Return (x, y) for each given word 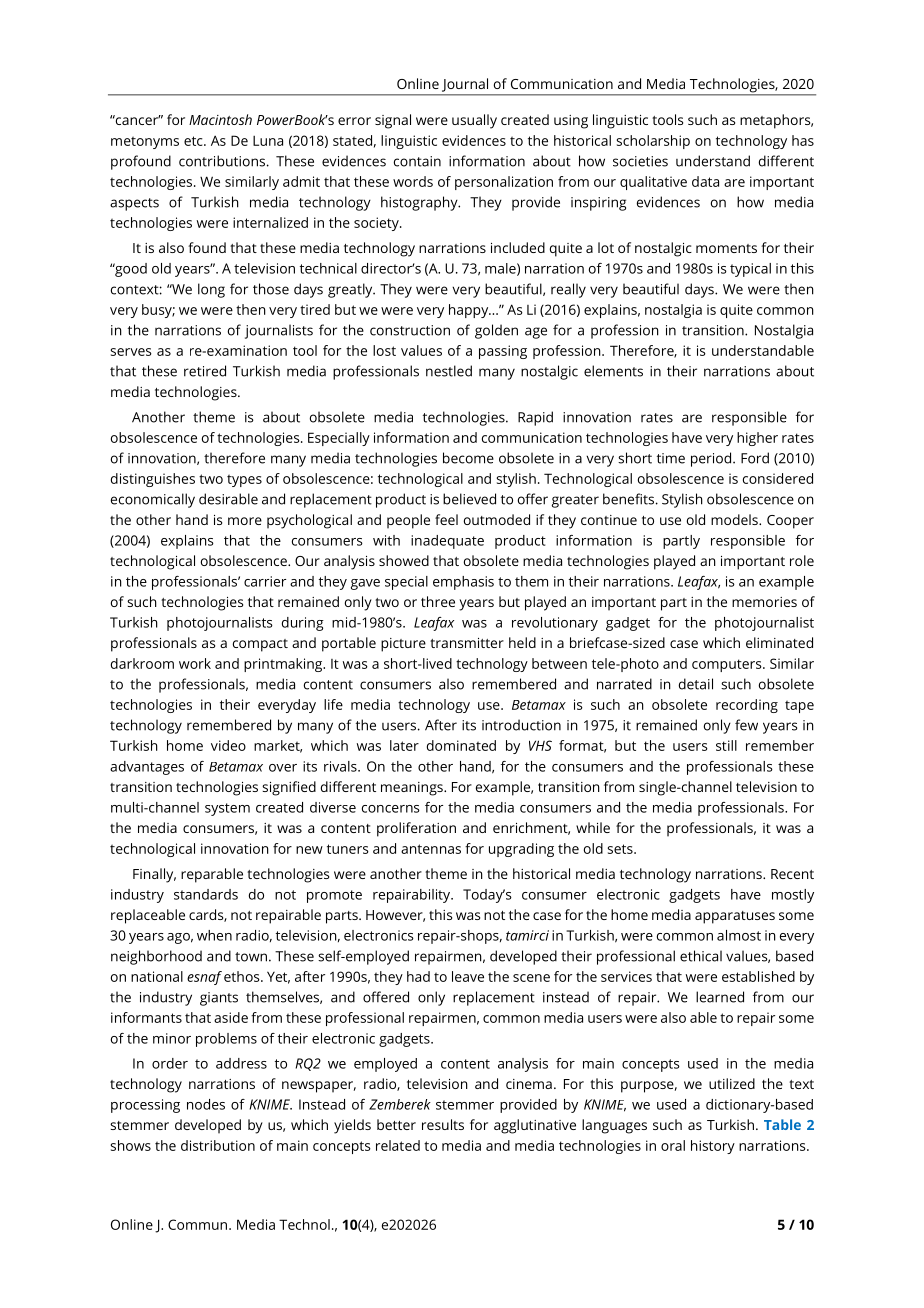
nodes (206, 1104)
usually (474, 121)
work (195, 663)
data (705, 181)
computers (728, 665)
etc (194, 141)
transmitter (467, 643)
